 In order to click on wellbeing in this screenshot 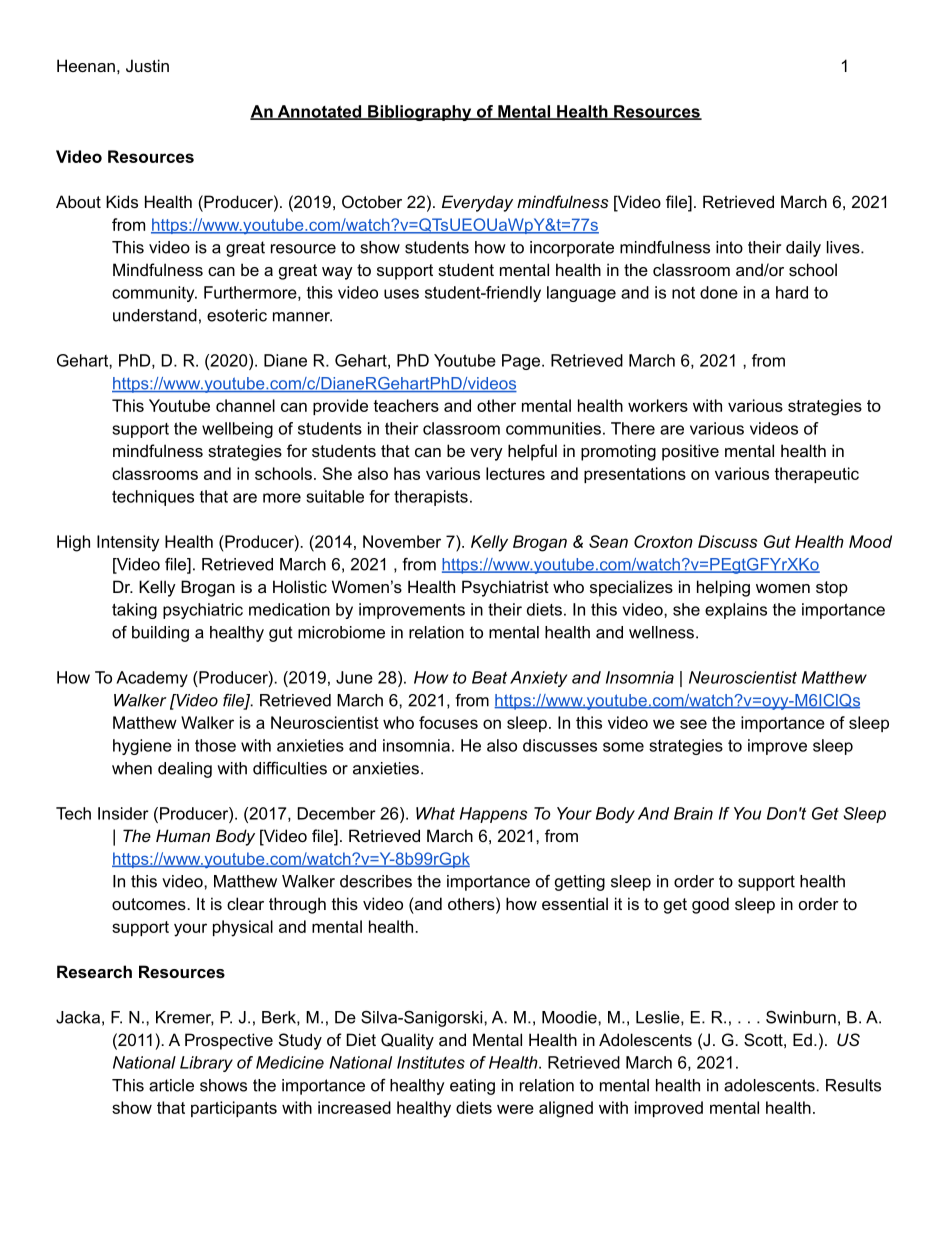, I will do `click(237, 430)`.
